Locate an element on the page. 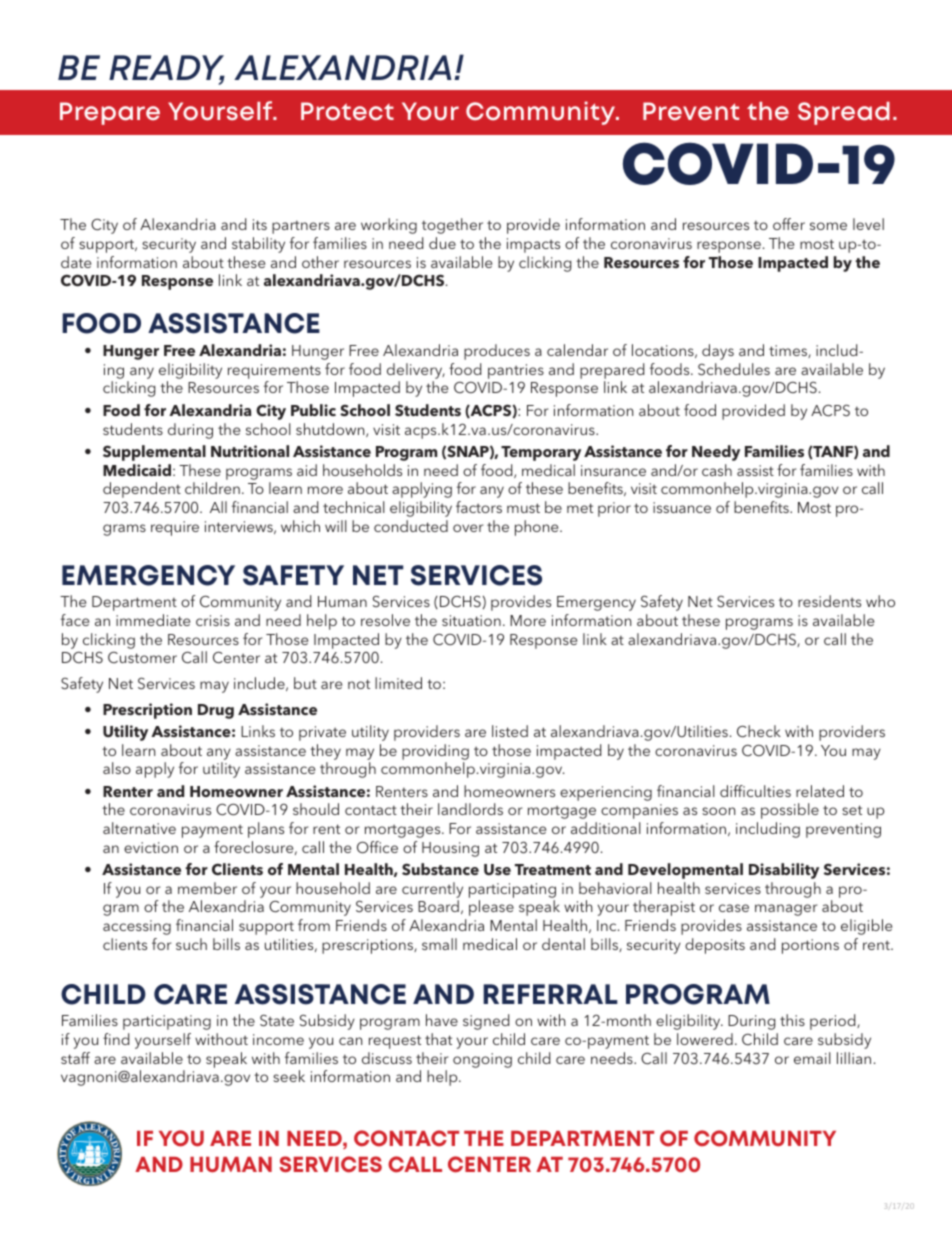 This page has width=952, height=1233. residents is located at coordinates (829, 601).
